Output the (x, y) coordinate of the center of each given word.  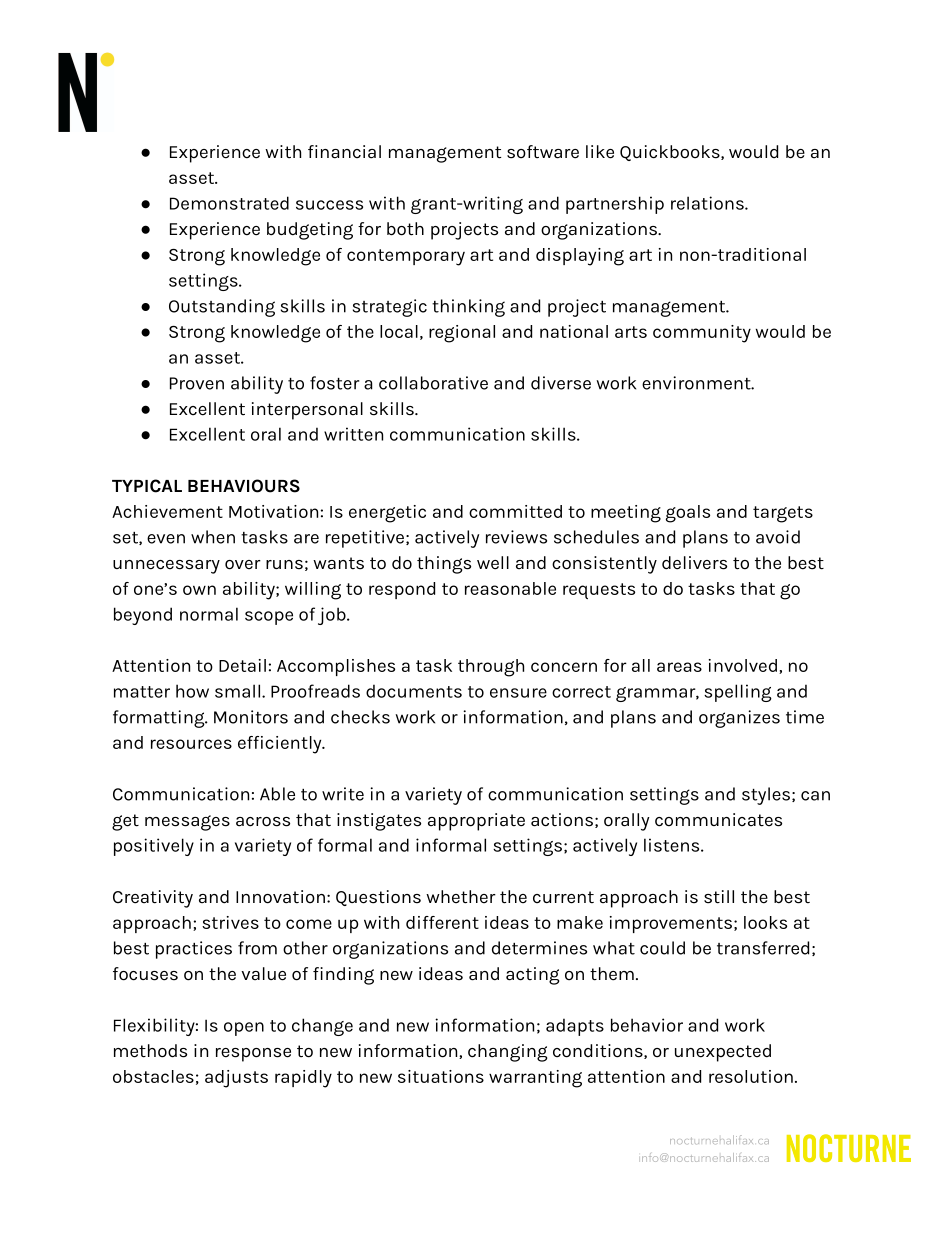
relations (708, 203)
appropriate (476, 822)
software (543, 152)
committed (515, 511)
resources (191, 744)
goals (688, 514)
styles (766, 796)
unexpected (723, 1053)
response (253, 1055)
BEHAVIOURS (244, 486)
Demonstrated (229, 203)
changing (507, 1053)
